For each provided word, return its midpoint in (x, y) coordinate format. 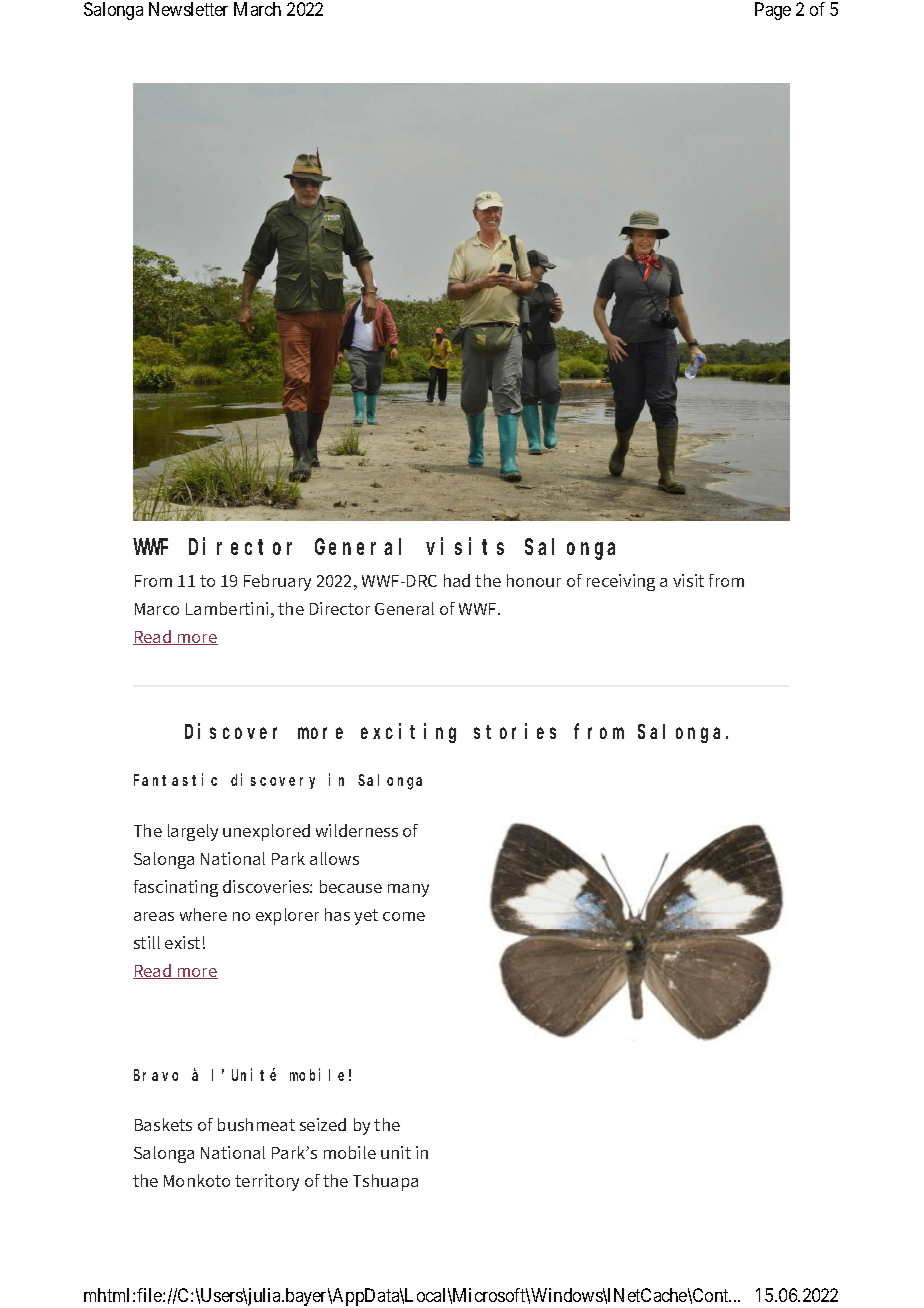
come (404, 916)
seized (323, 1124)
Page (773, 11)
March (257, 9)
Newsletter (188, 9)
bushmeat (256, 1124)
